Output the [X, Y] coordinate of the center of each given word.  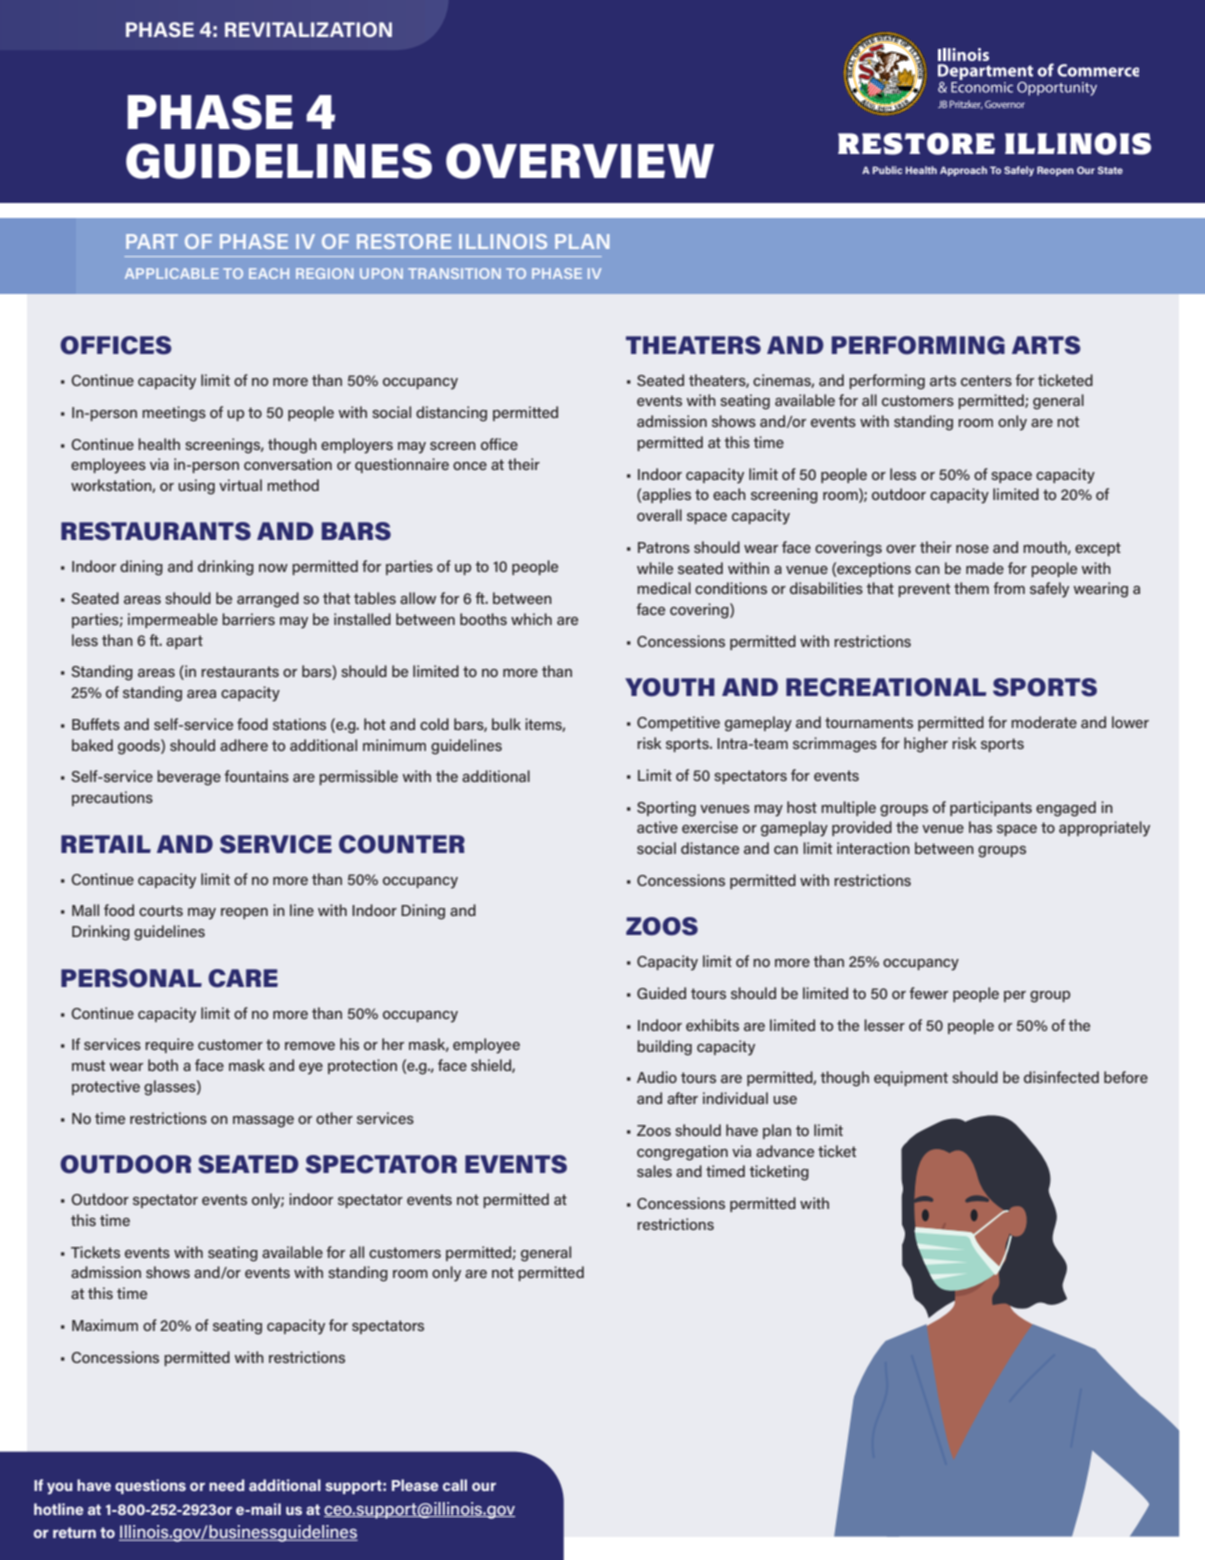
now [273, 568]
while [655, 568]
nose [972, 549]
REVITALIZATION [308, 29]
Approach [963, 171]
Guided [661, 993]
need [227, 1485]
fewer [928, 993]
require [169, 1045]
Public [887, 170]
